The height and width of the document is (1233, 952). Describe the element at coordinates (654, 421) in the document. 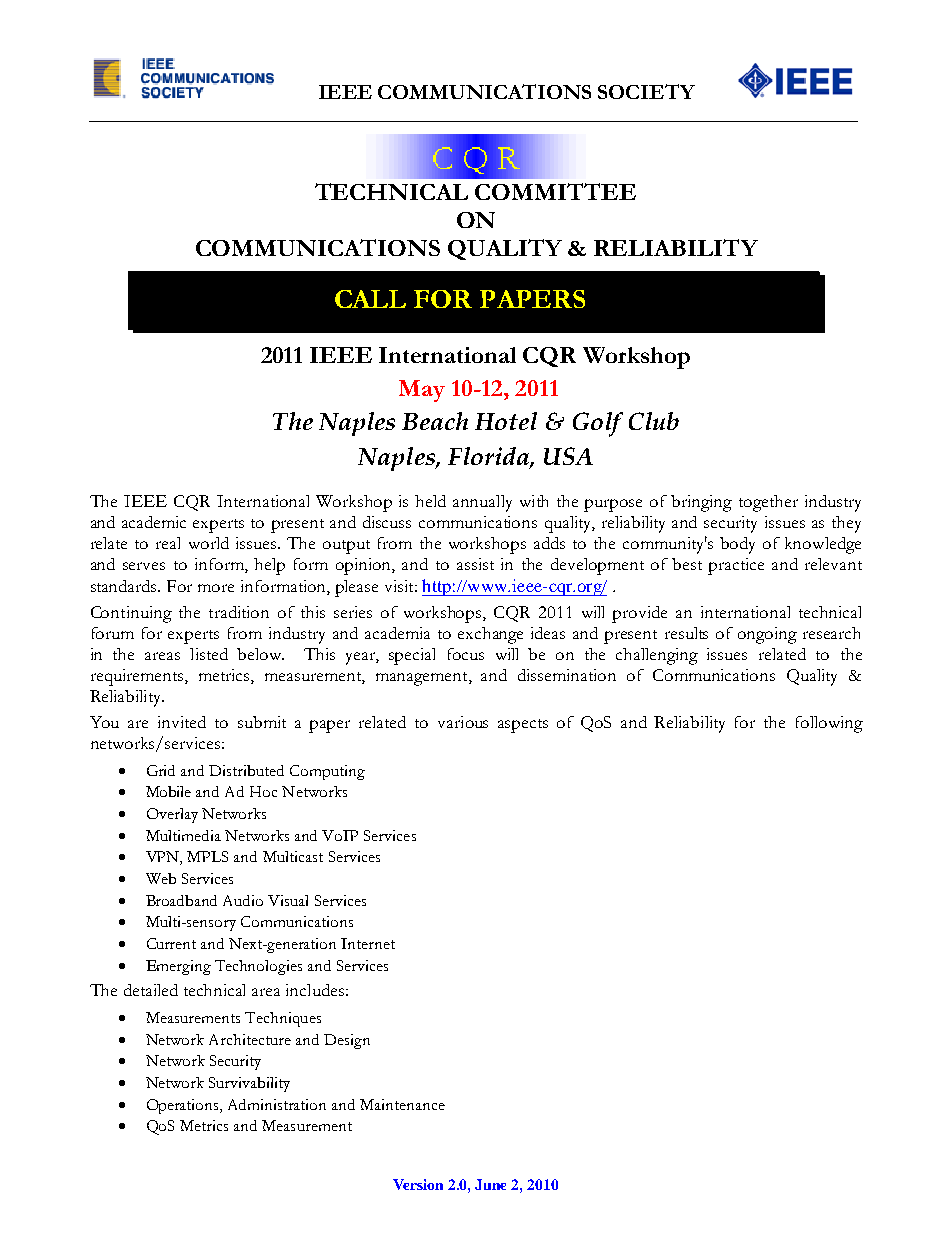

I see `Club` at that location.
